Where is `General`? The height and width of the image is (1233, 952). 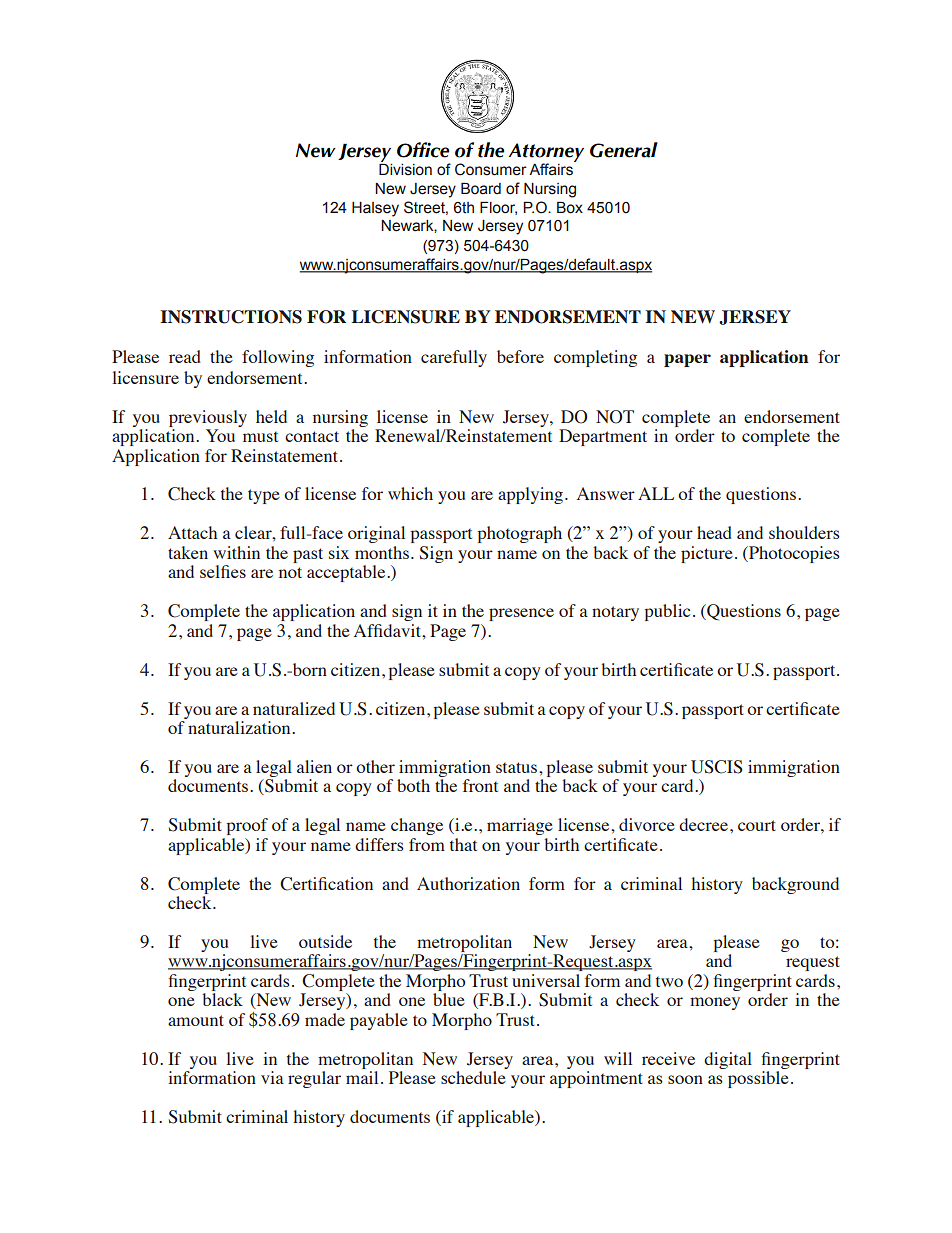 General is located at coordinates (624, 150).
